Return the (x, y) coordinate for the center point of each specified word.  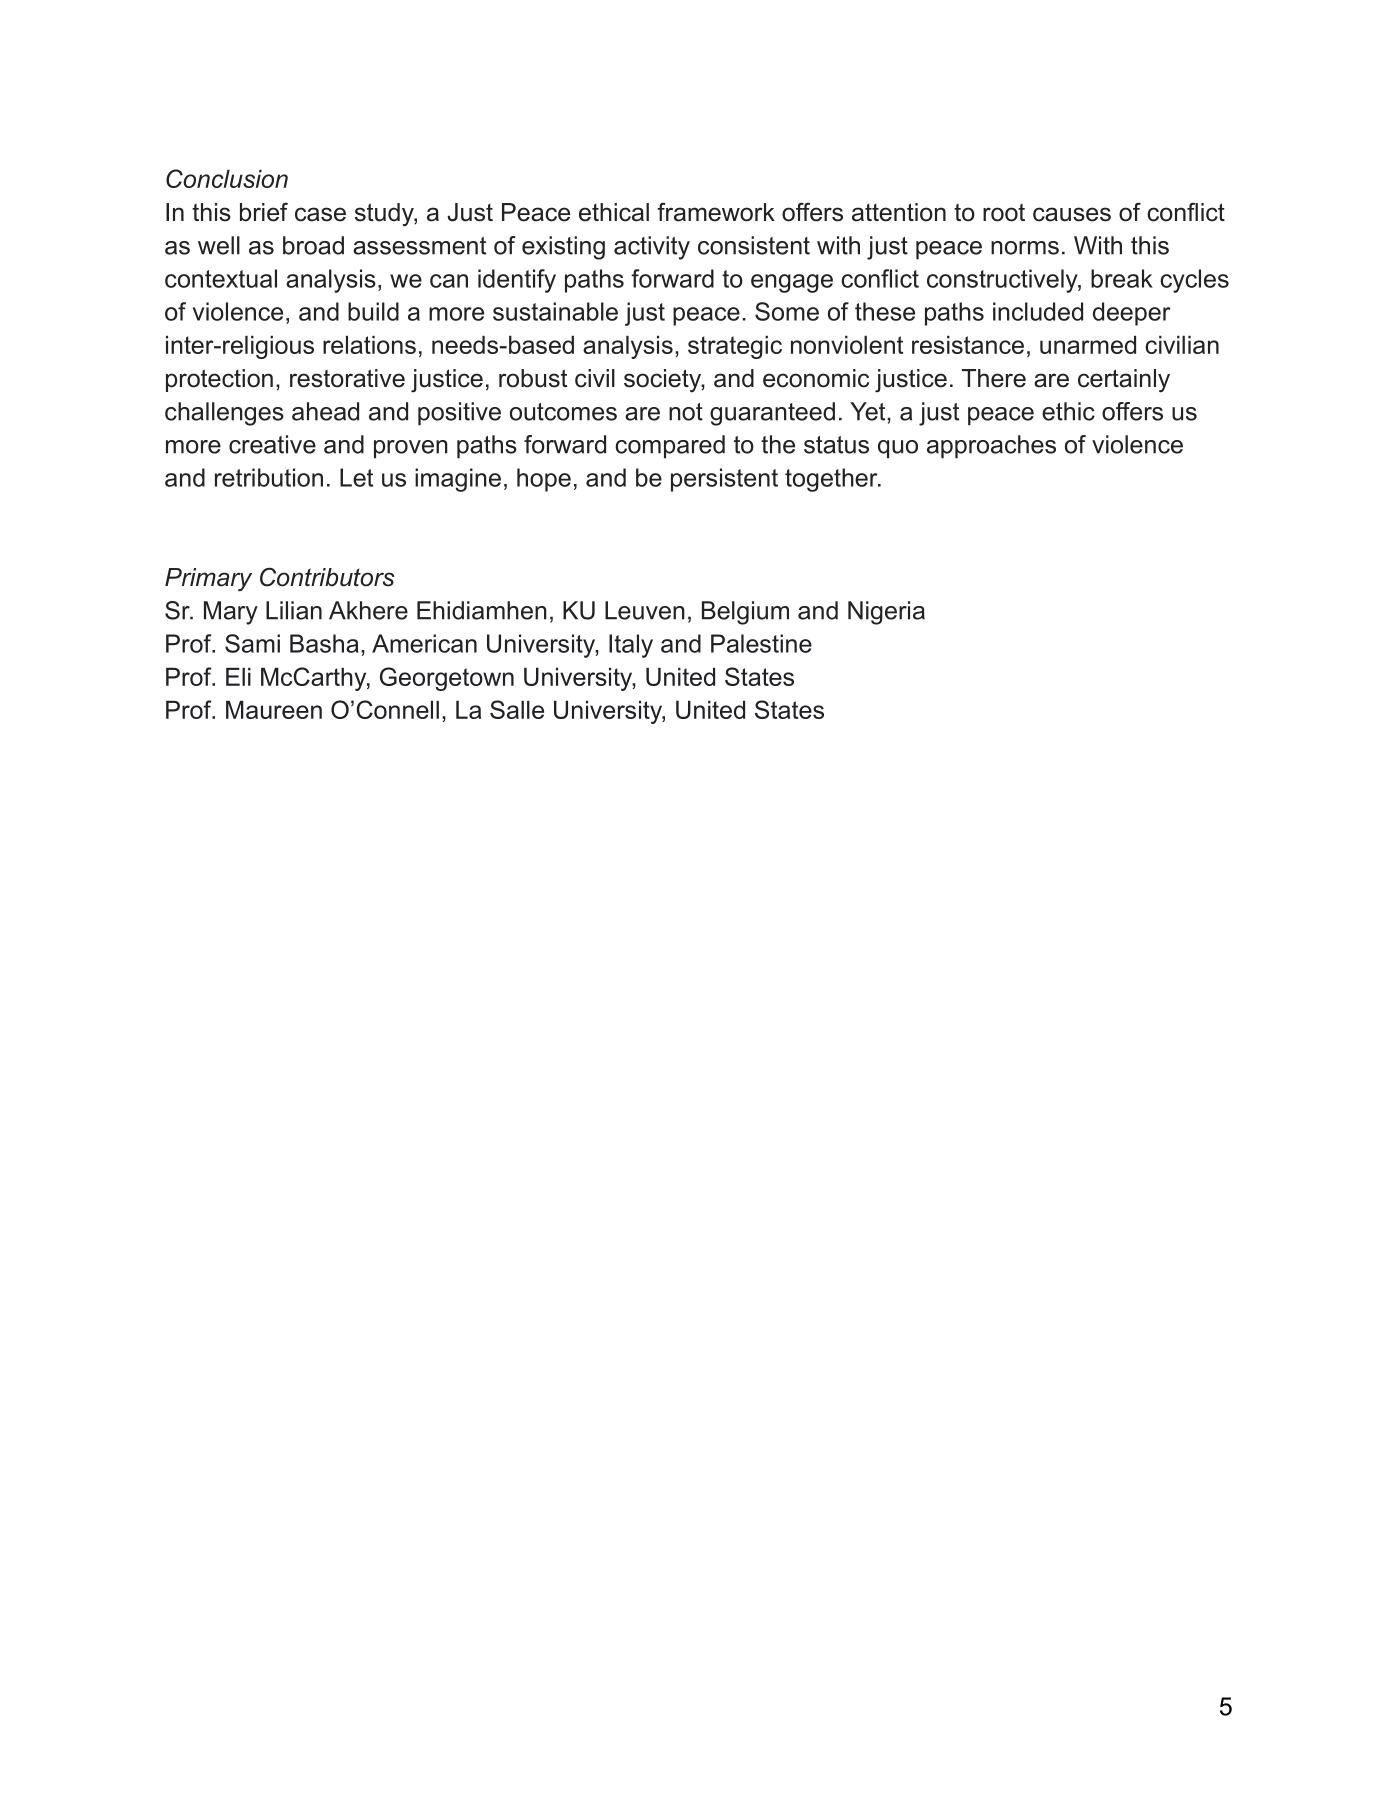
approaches (991, 447)
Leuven (645, 610)
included (1038, 311)
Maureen (274, 709)
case (320, 214)
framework (716, 212)
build (373, 311)
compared (670, 447)
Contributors (327, 577)
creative (272, 444)
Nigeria (886, 613)
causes (1072, 214)
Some (787, 311)
